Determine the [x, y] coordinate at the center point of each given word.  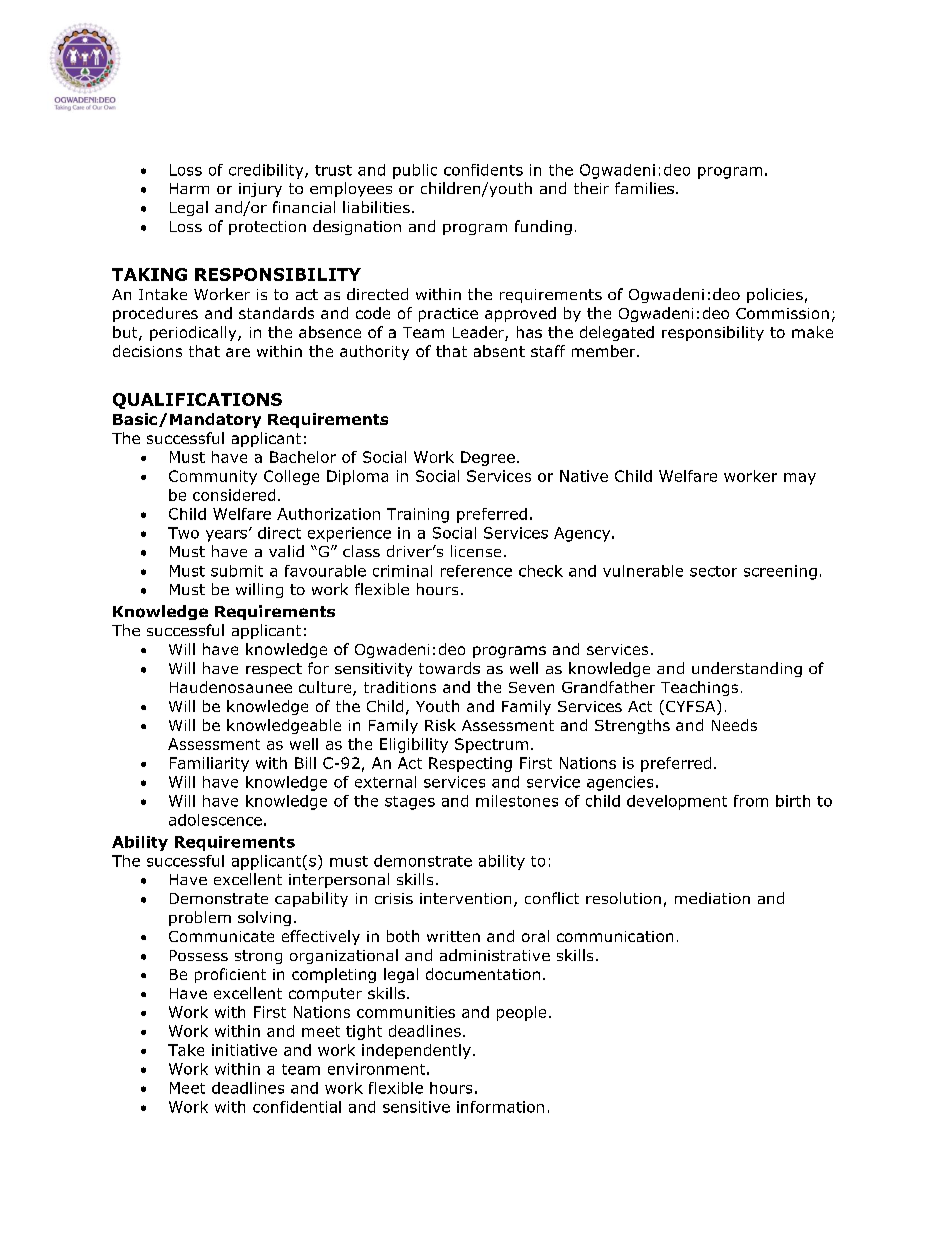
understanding [747, 669]
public [415, 171]
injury [260, 190]
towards [449, 668]
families [644, 188]
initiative [244, 1050]
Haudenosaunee [231, 687]
